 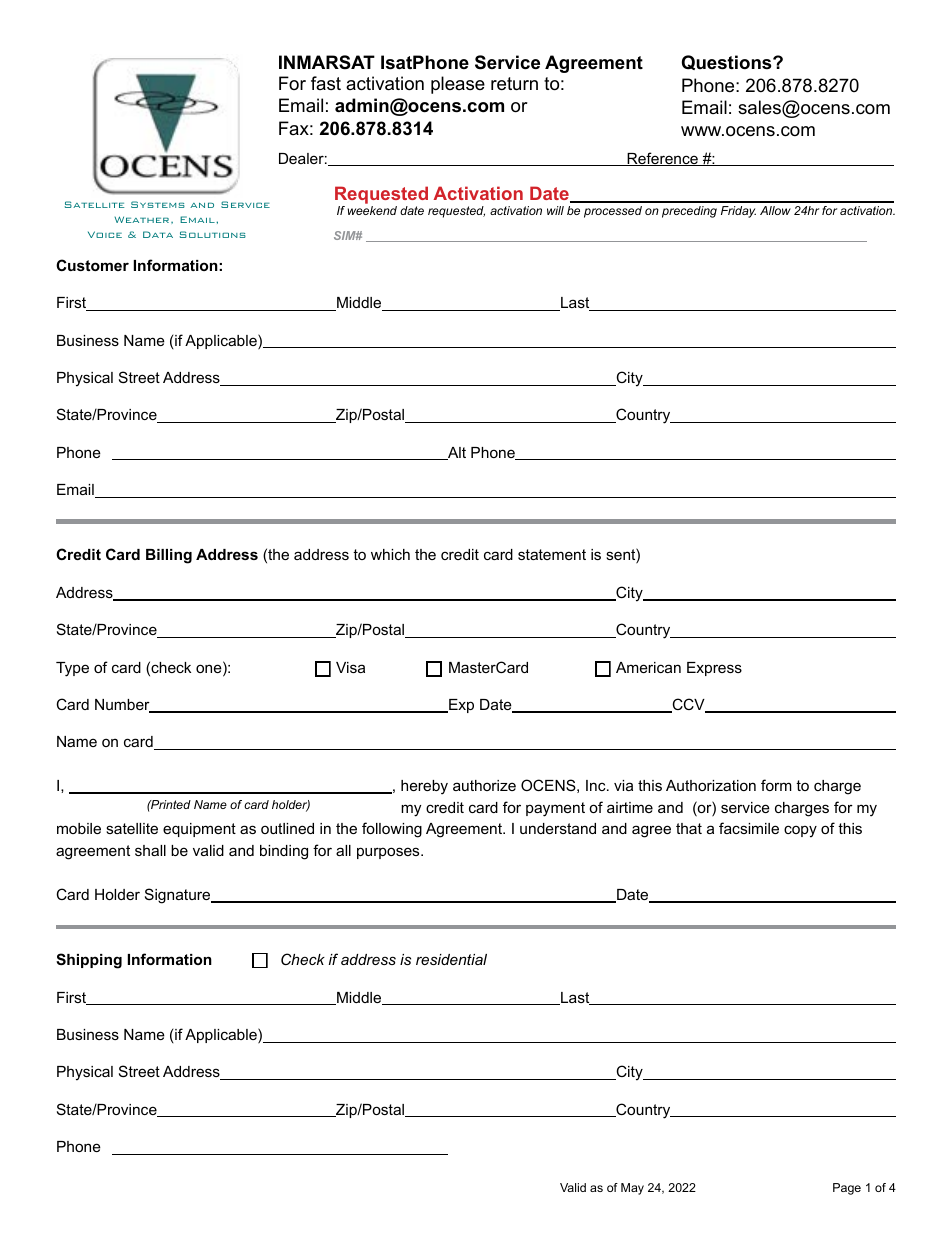 What do you see at coordinates (89, 961) in the page?
I see `Shipping` at bounding box center [89, 961].
